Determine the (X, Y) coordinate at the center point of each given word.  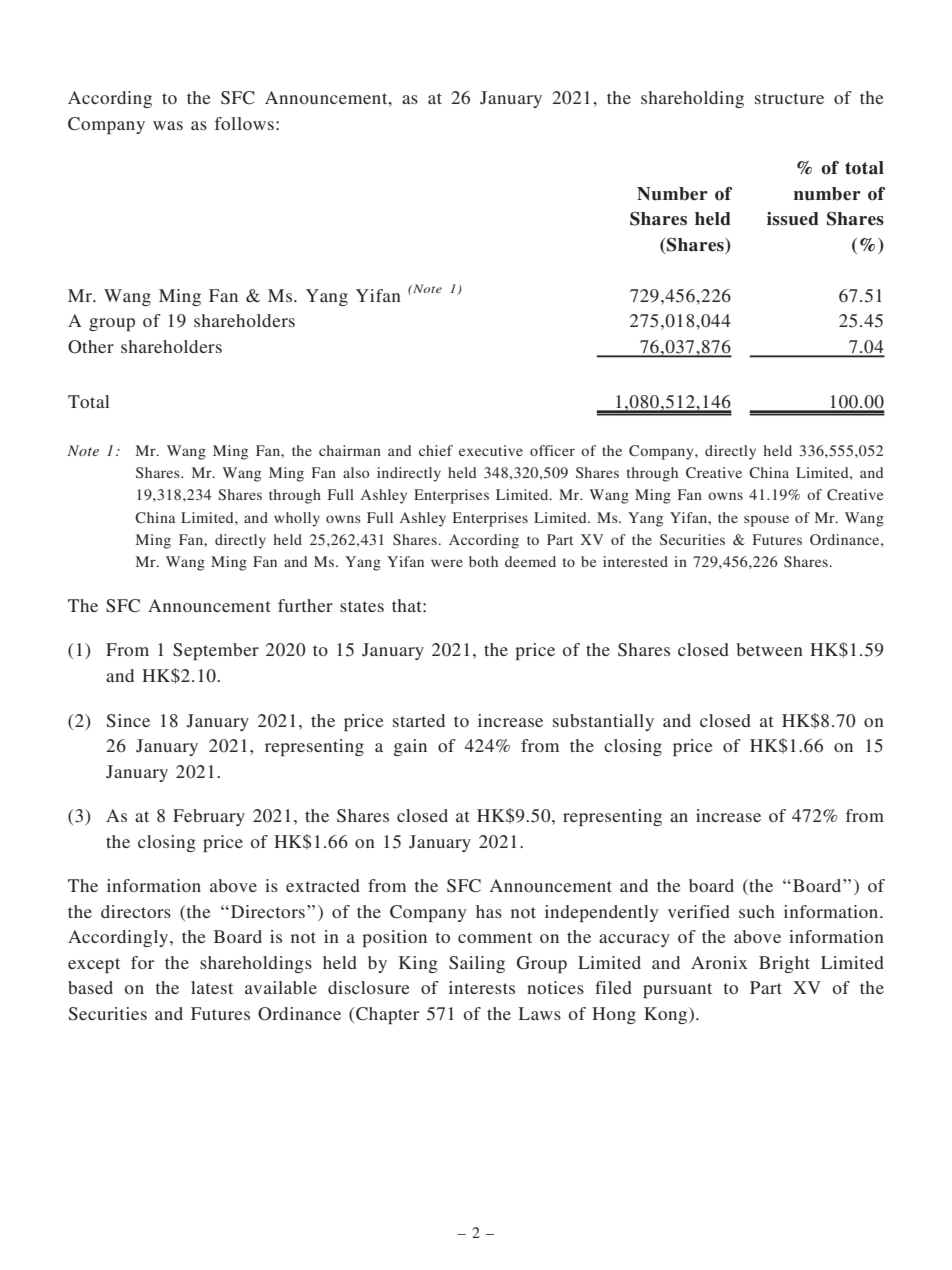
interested (635, 561)
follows (244, 123)
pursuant (677, 990)
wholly (297, 519)
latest (212, 987)
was (168, 125)
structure (789, 98)
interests (482, 987)
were (447, 563)
